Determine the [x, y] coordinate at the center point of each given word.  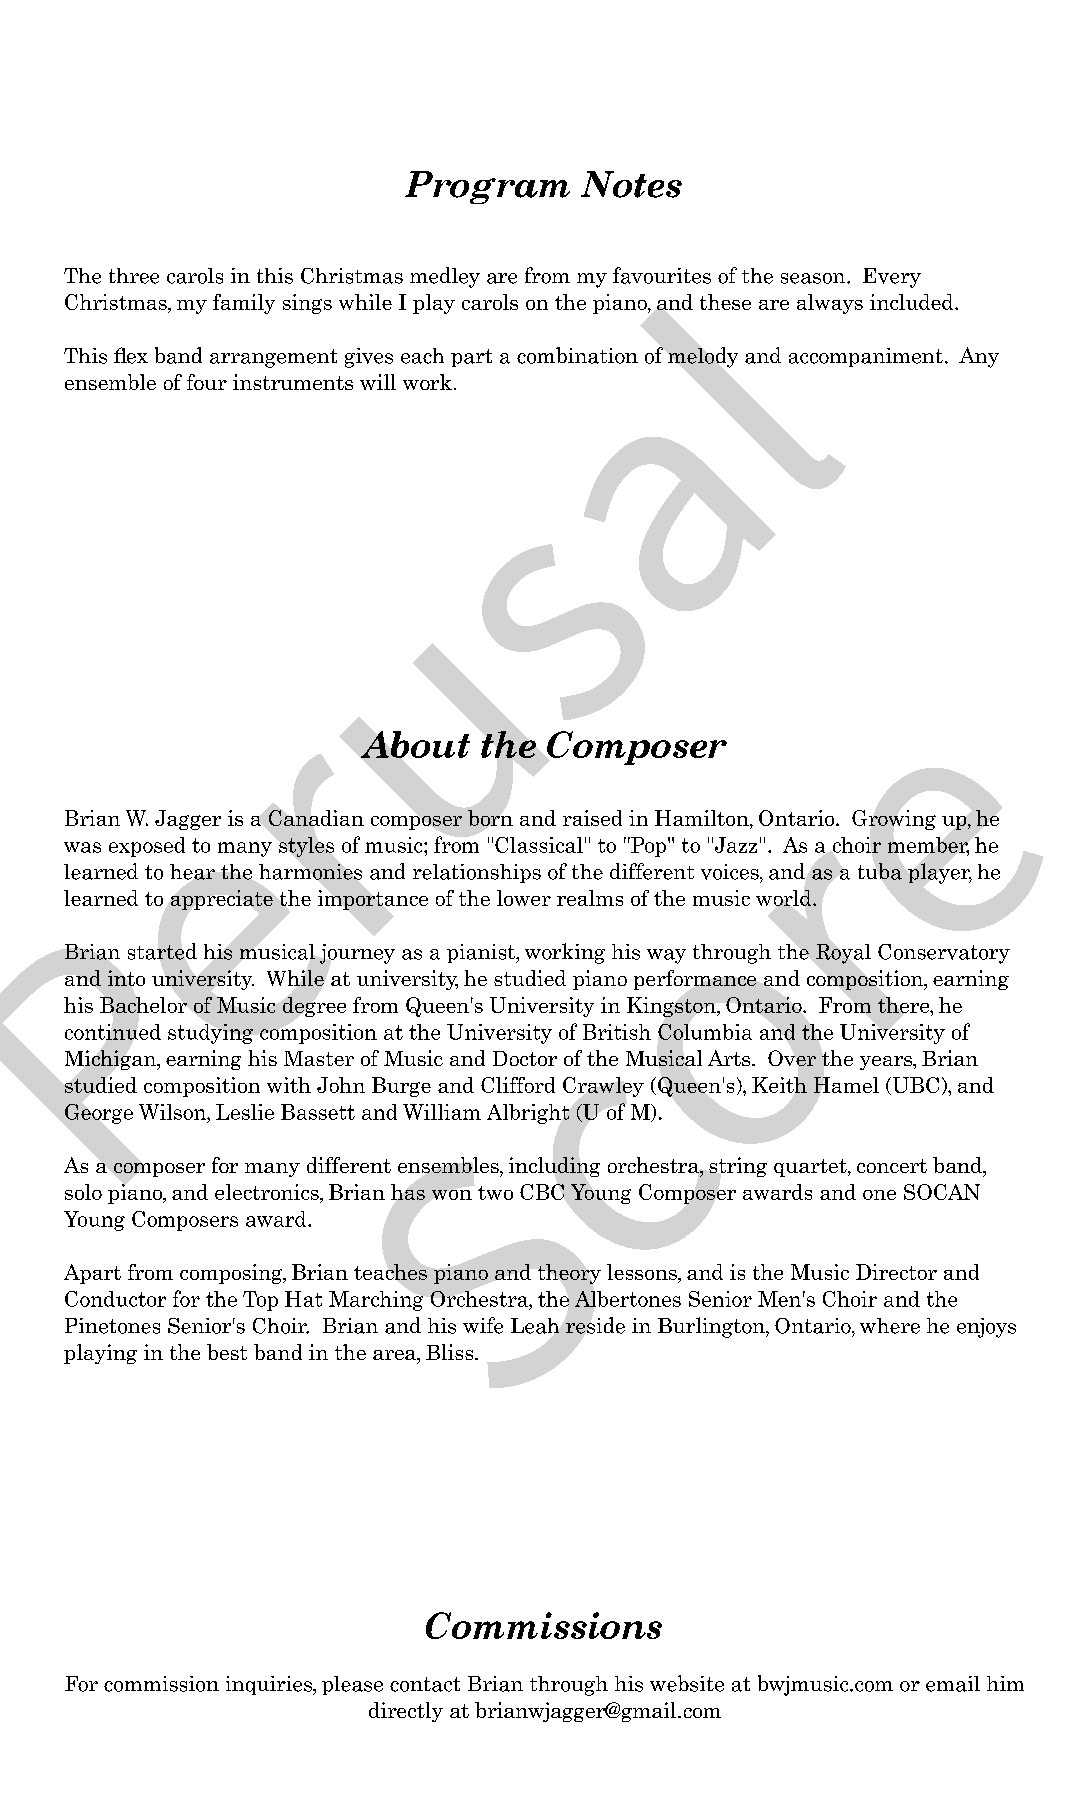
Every [892, 278]
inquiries [270, 1685]
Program [487, 187]
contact [425, 1684]
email [953, 1684]
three [134, 276]
